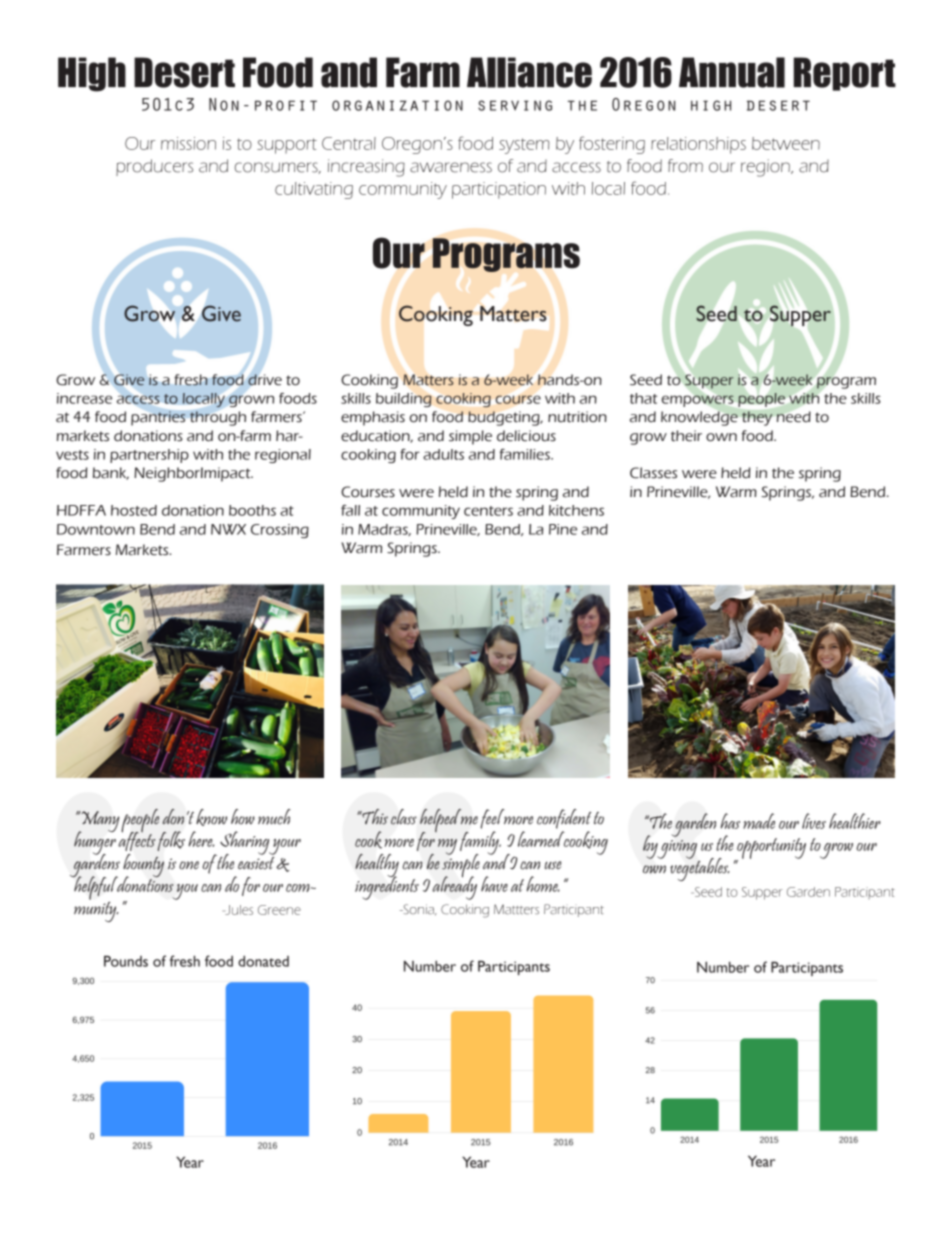 The width and height of the page is (952, 1233). Describe the element at coordinates (418, 909) in the page. I see `Sonia` at that location.
